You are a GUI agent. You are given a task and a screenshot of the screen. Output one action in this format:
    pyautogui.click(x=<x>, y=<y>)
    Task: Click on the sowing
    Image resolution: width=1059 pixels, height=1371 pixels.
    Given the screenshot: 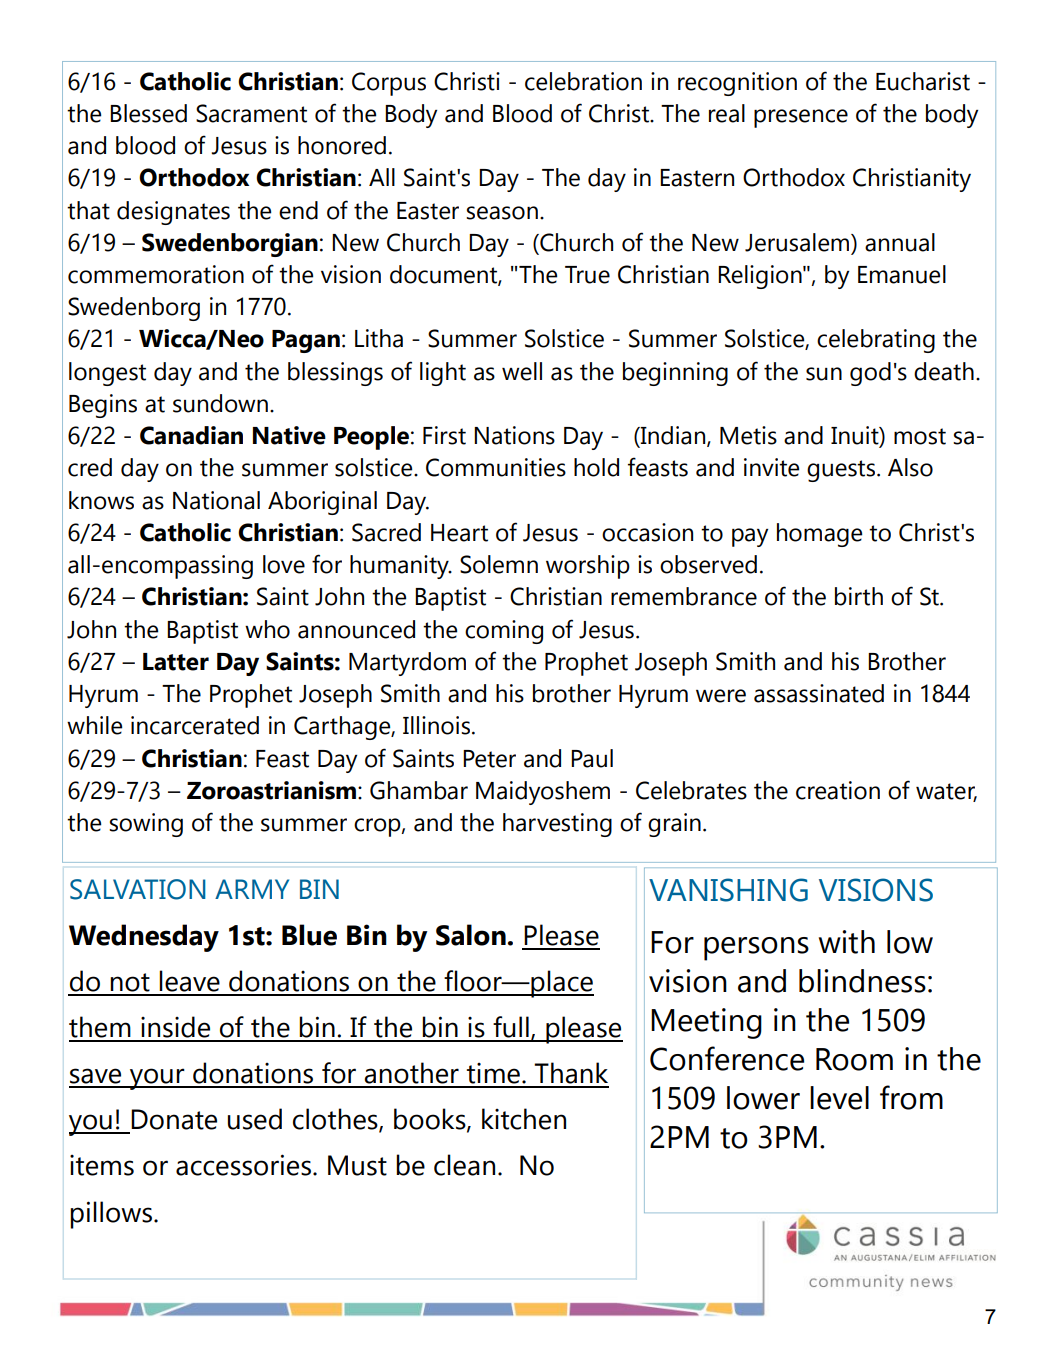 What is the action you would take?
    pyautogui.click(x=146, y=825)
